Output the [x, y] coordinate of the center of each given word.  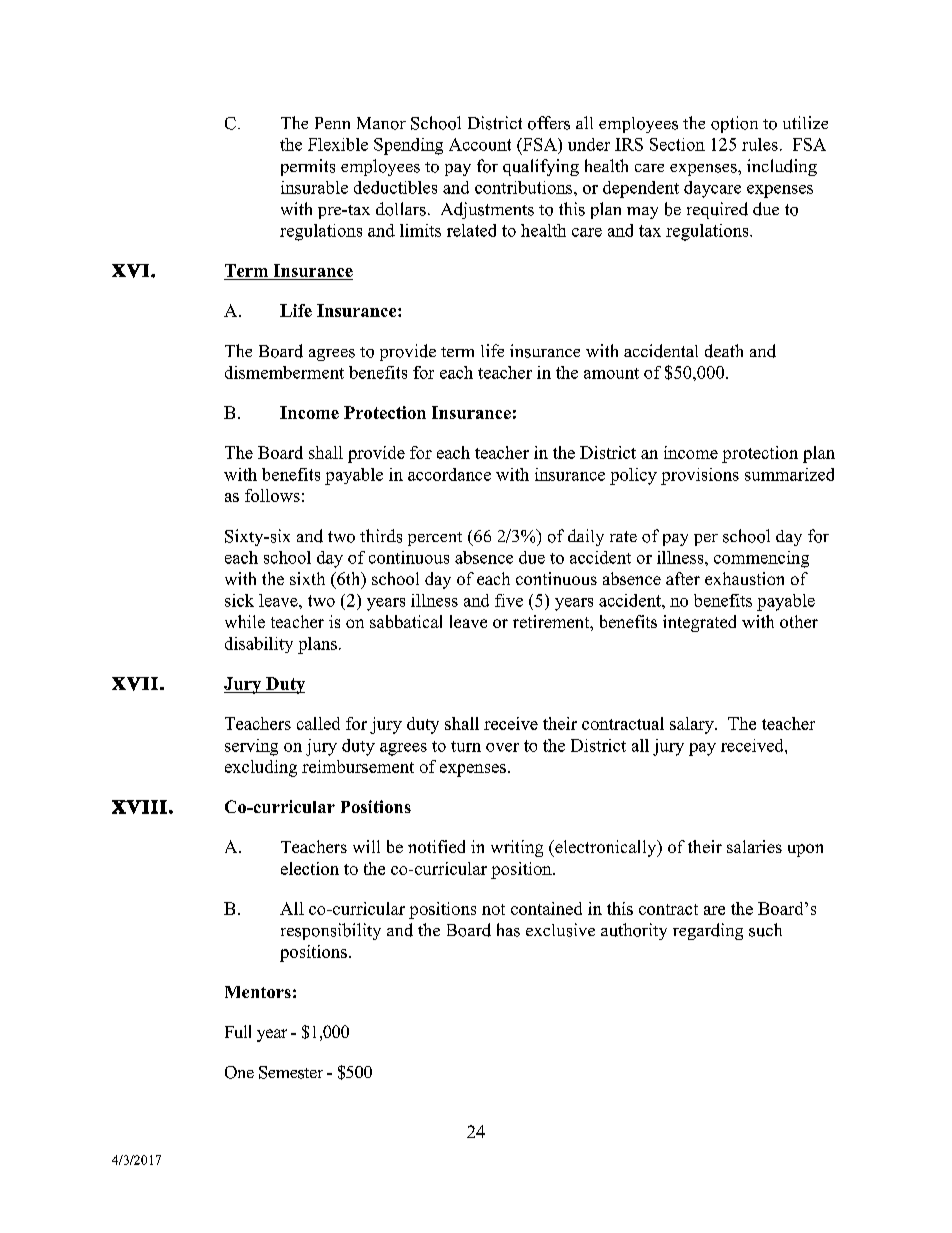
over [502, 747]
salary [693, 725]
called [318, 723]
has [508, 930]
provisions [700, 476]
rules [760, 144]
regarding [708, 931]
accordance [449, 474]
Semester [291, 1072]
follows [272, 495]
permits [308, 167]
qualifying [541, 167]
